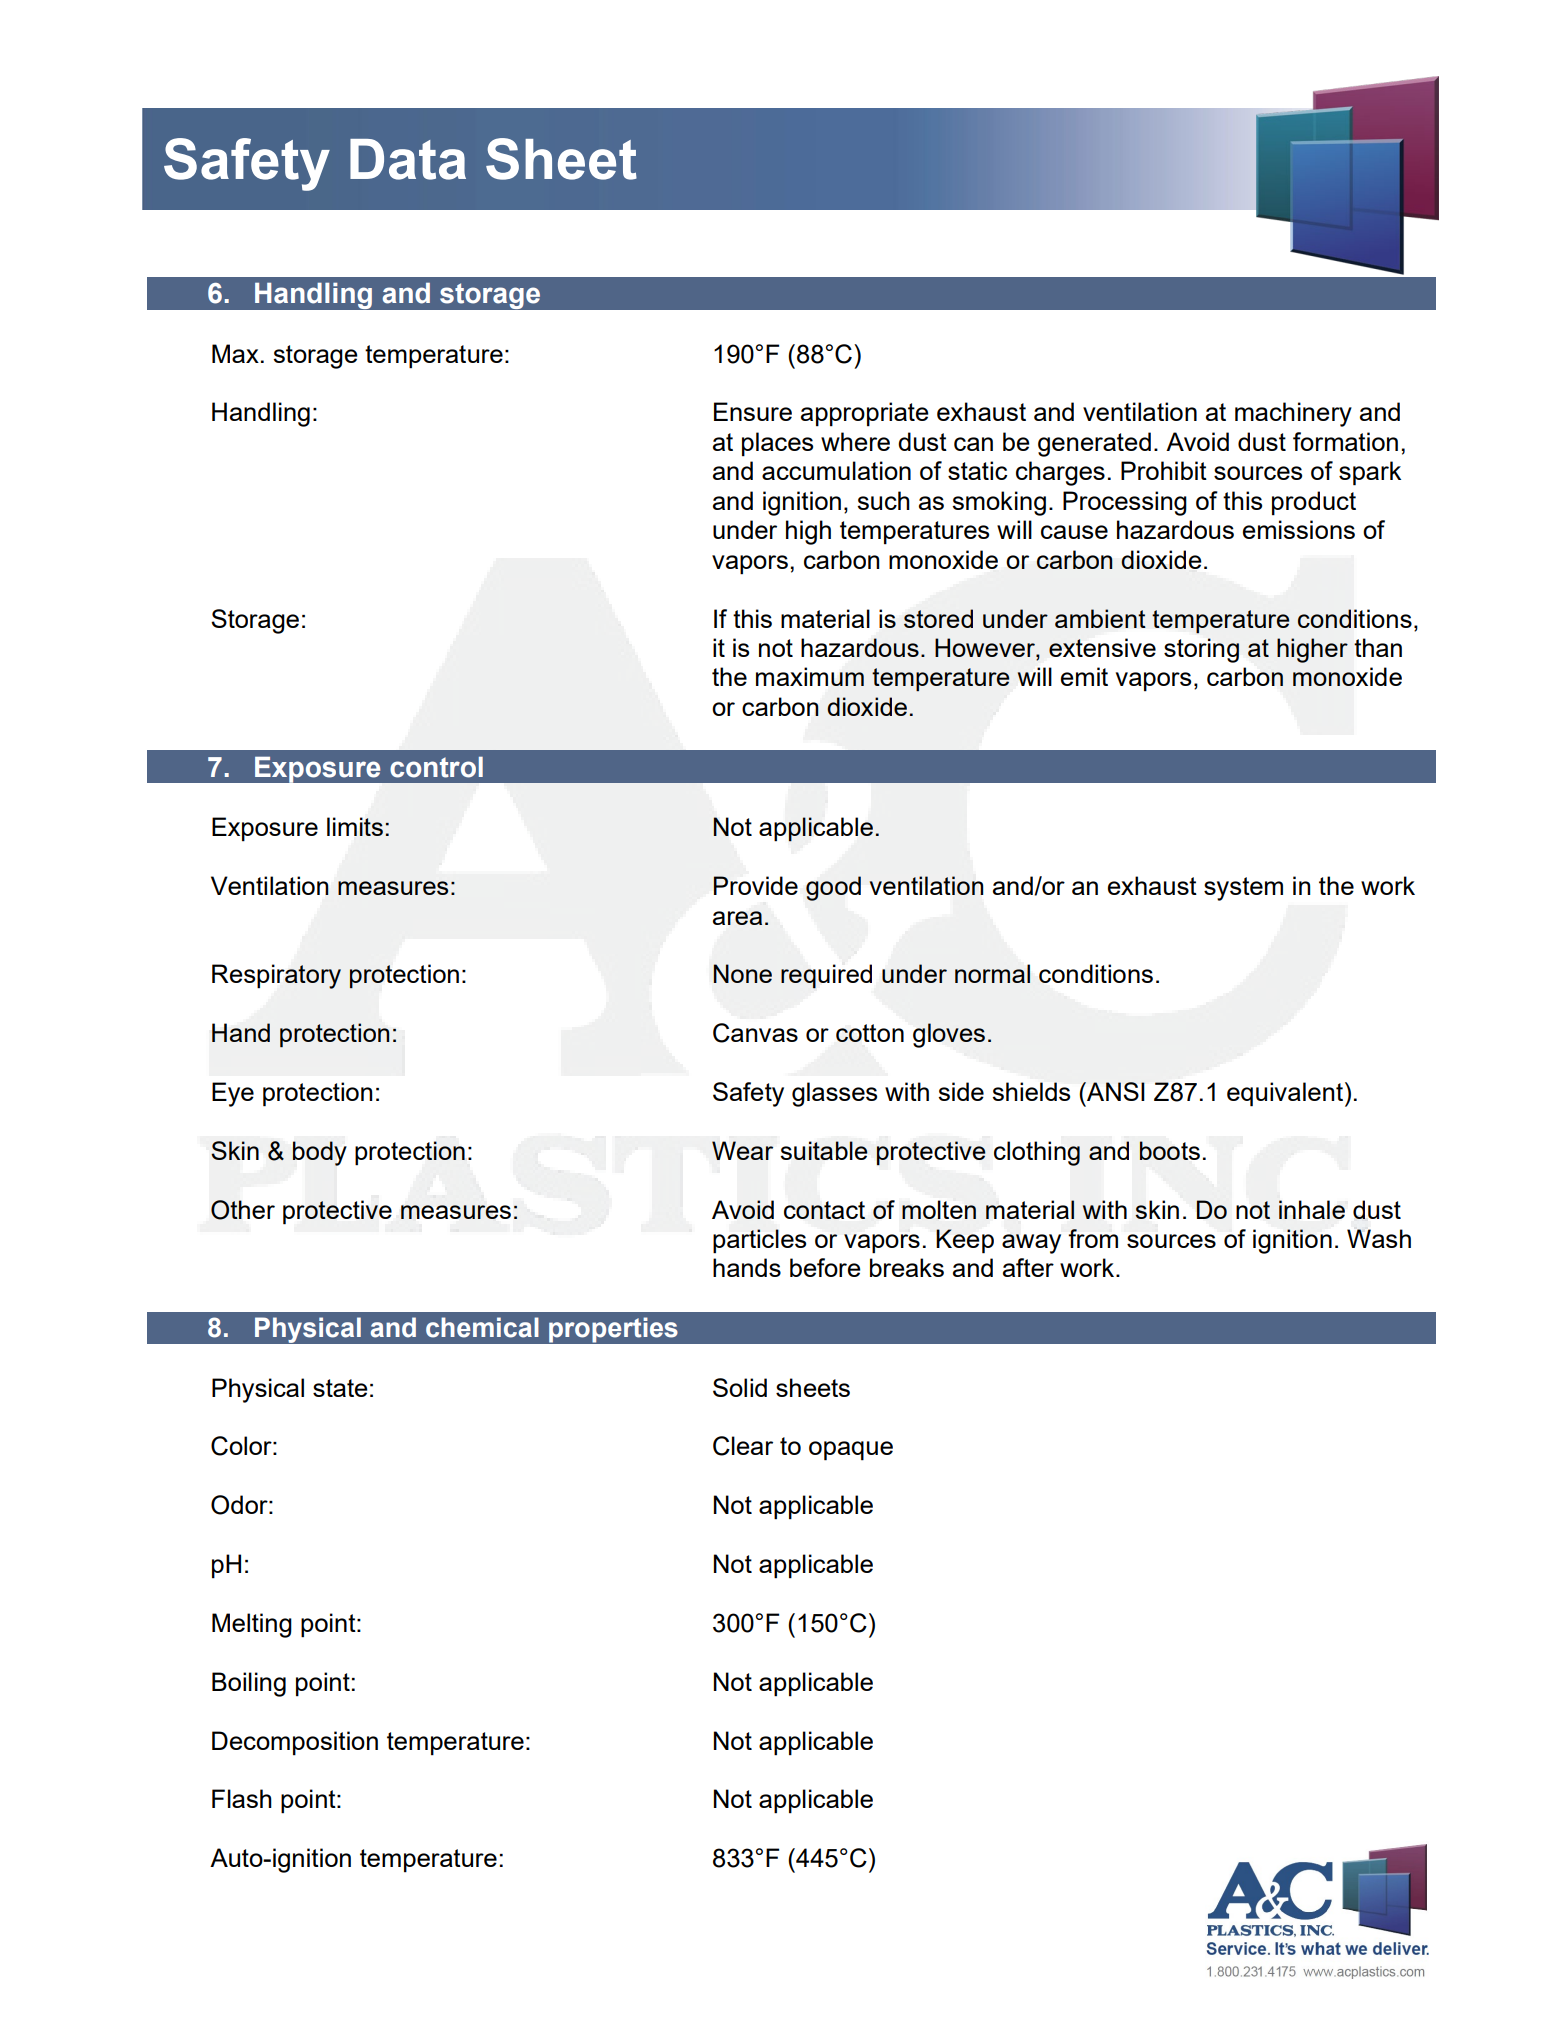 This screenshot has width=1565, height=2026. Describe the element at coordinates (826, 976) in the screenshot. I see `required` at that location.
